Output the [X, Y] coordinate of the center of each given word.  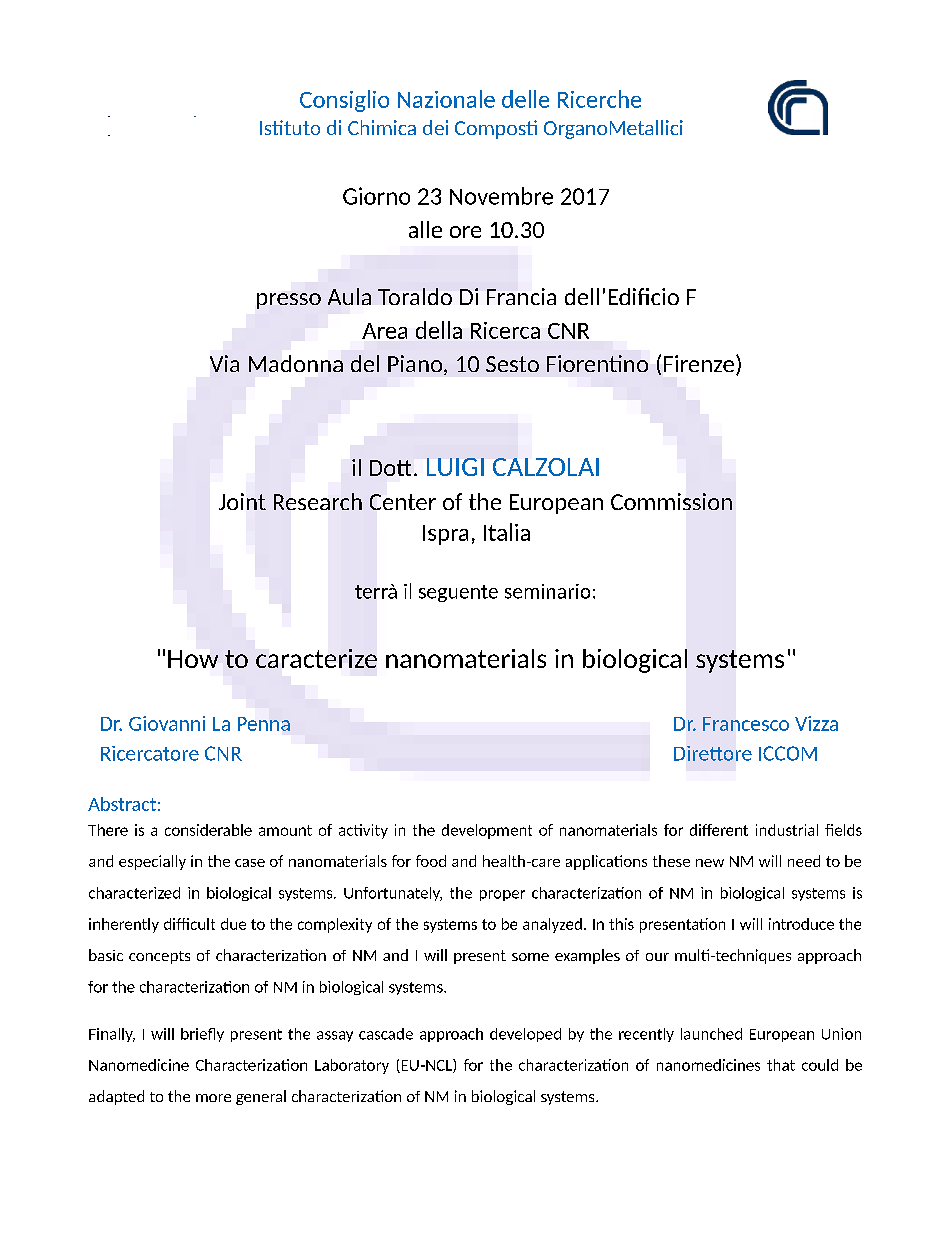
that [781, 1065]
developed [525, 1035]
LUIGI [455, 467]
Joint [242, 501]
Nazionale [446, 99]
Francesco [746, 724]
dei [435, 127]
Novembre [501, 196]
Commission [671, 501]
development [487, 831]
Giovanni [167, 723]
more [213, 1098]
